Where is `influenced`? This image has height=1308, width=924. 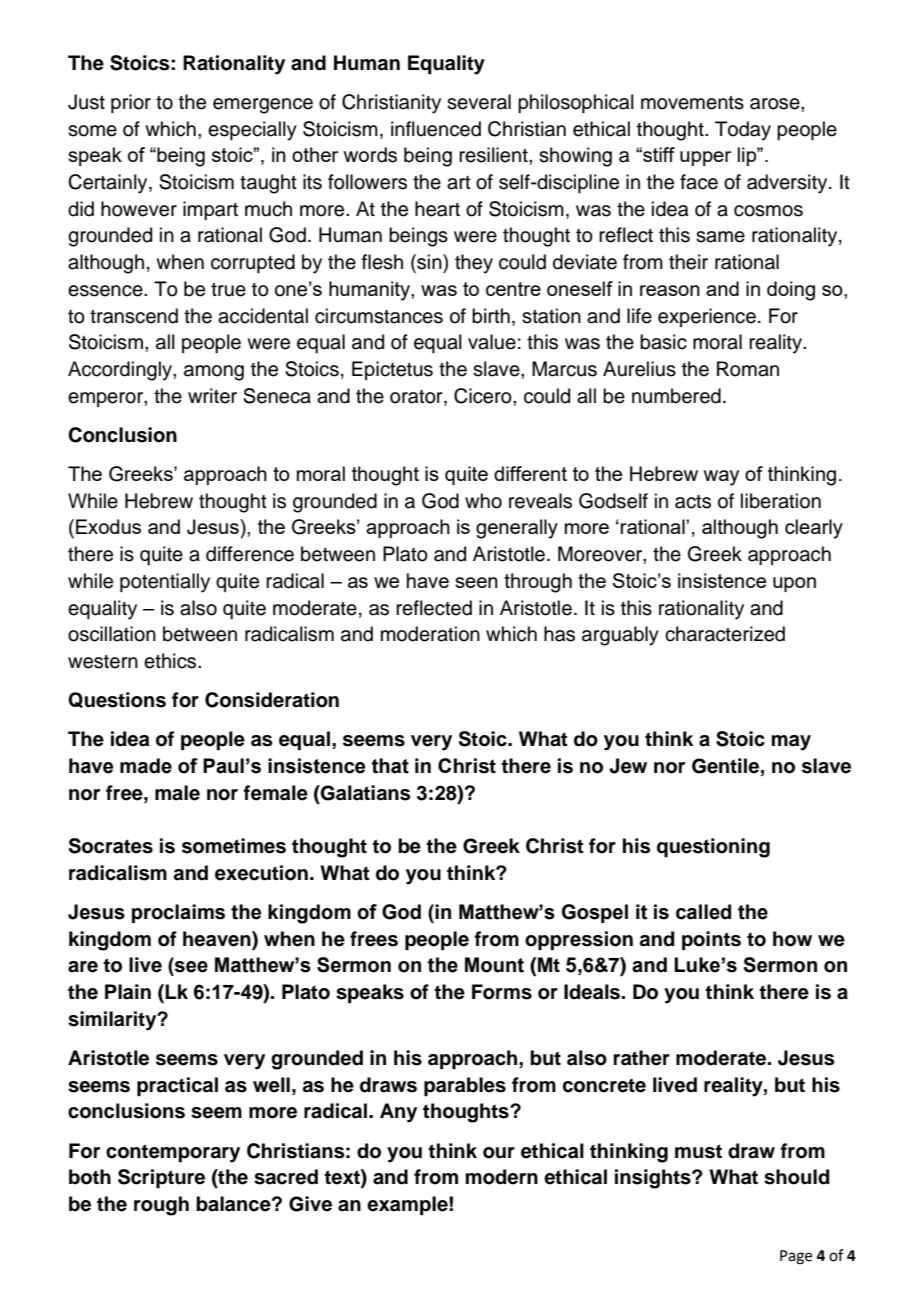
influenced is located at coordinates (436, 129).
